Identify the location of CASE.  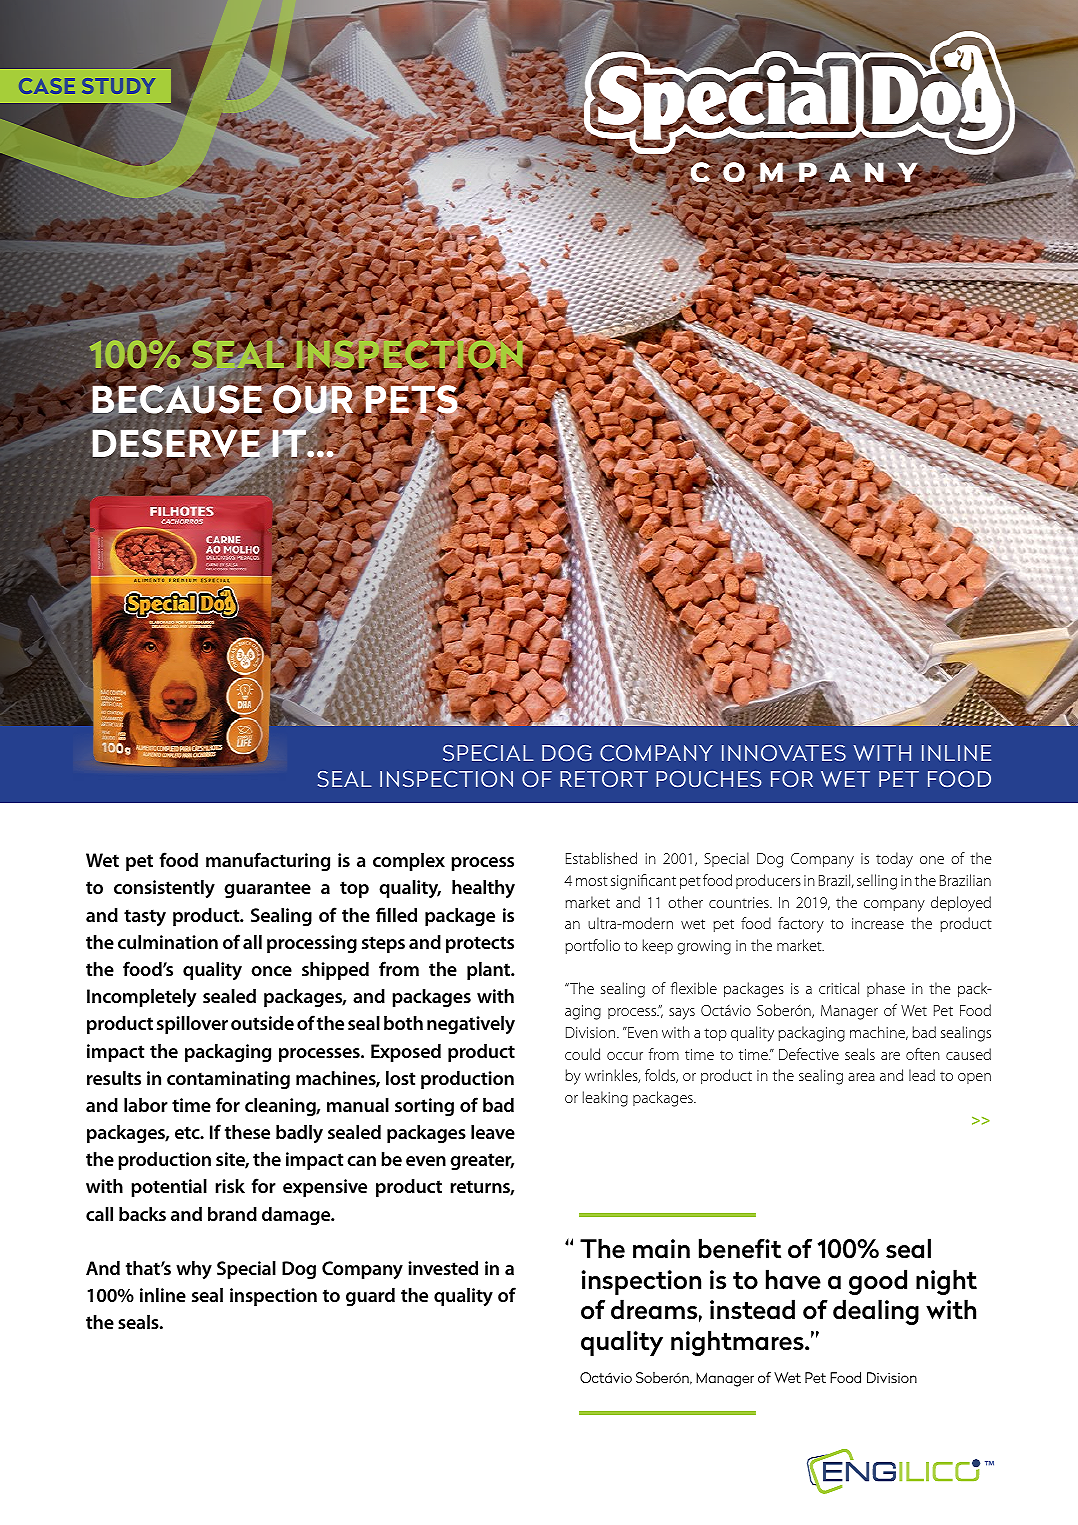
(47, 86).
